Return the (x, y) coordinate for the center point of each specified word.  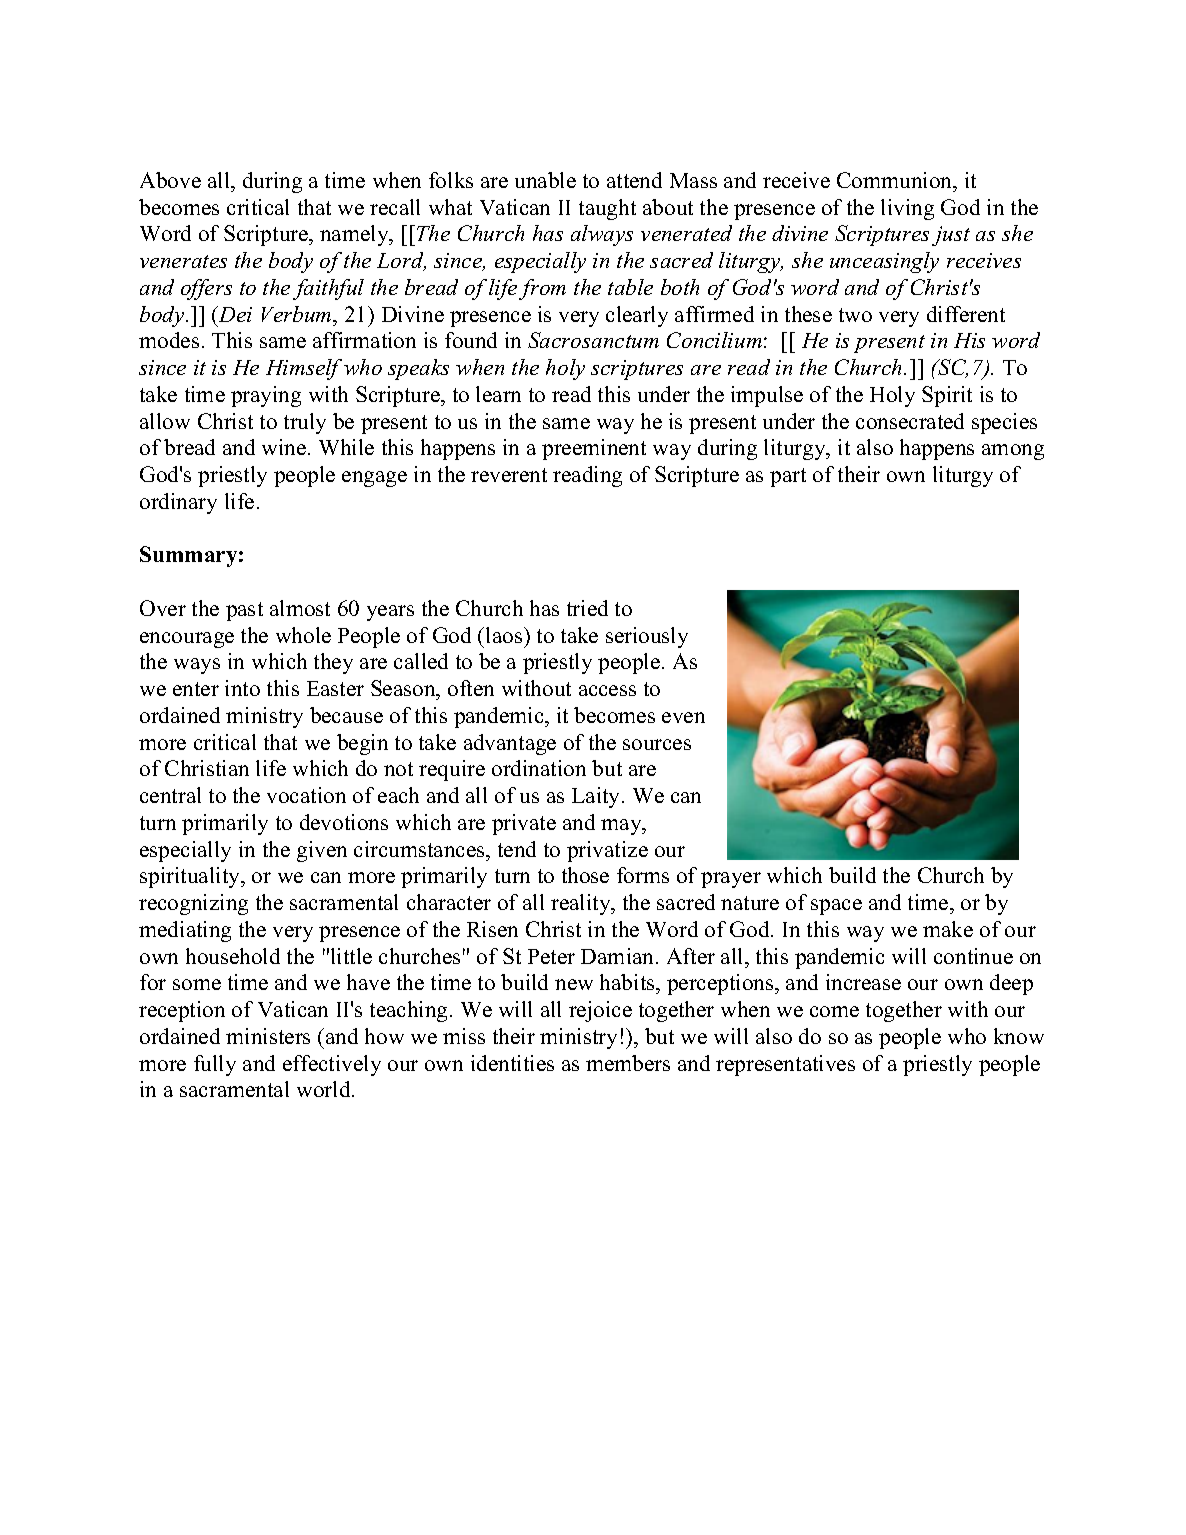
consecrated (910, 421)
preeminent (594, 449)
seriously (647, 637)
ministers (268, 1036)
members (628, 1063)
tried (587, 608)
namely (355, 235)
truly (305, 423)
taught (607, 209)
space (836, 907)
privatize (607, 851)
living (907, 209)
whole (303, 635)
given (322, 851)
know (1019, 1036)
